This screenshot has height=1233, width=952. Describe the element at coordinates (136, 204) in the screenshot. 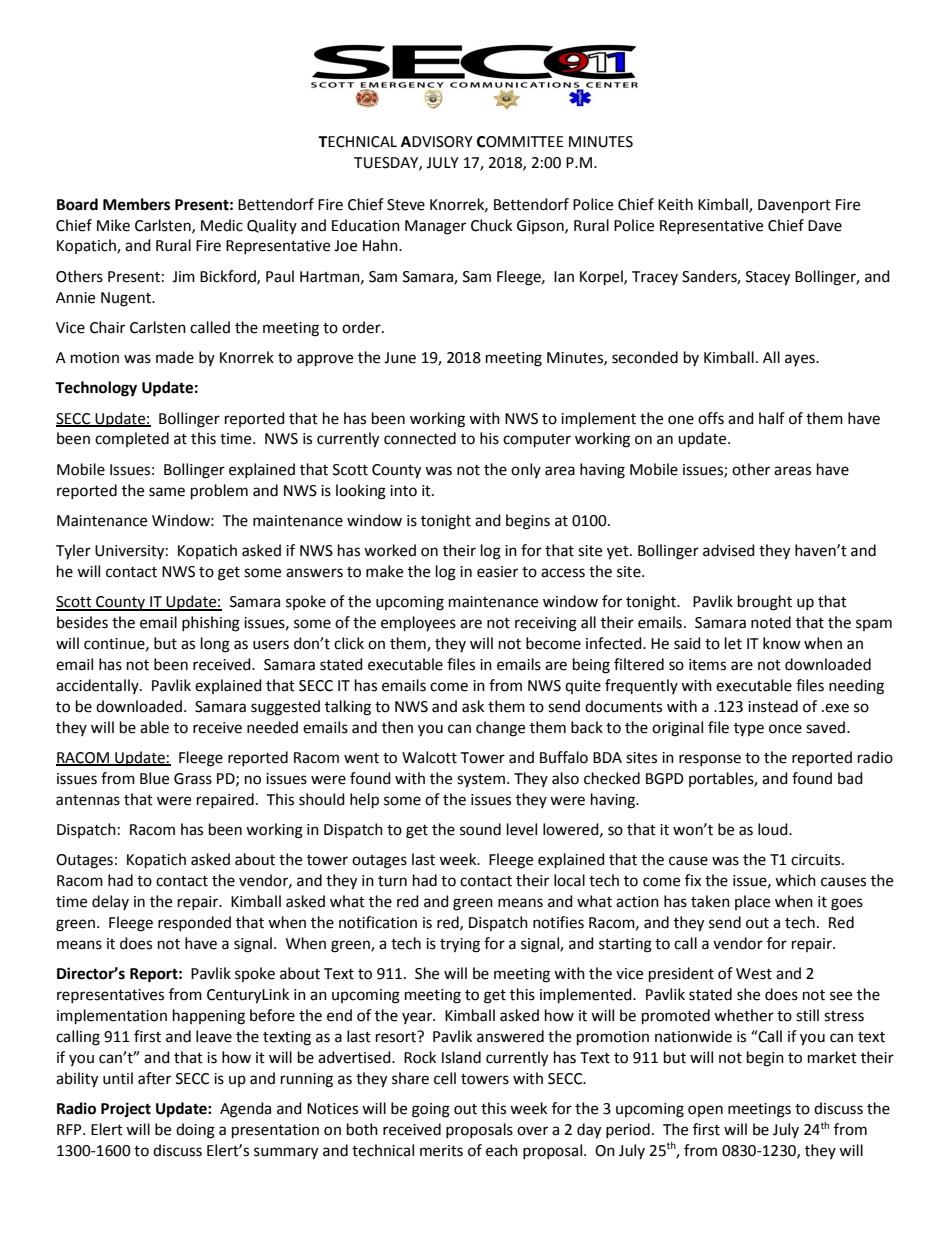

I see `Members` at that location.
